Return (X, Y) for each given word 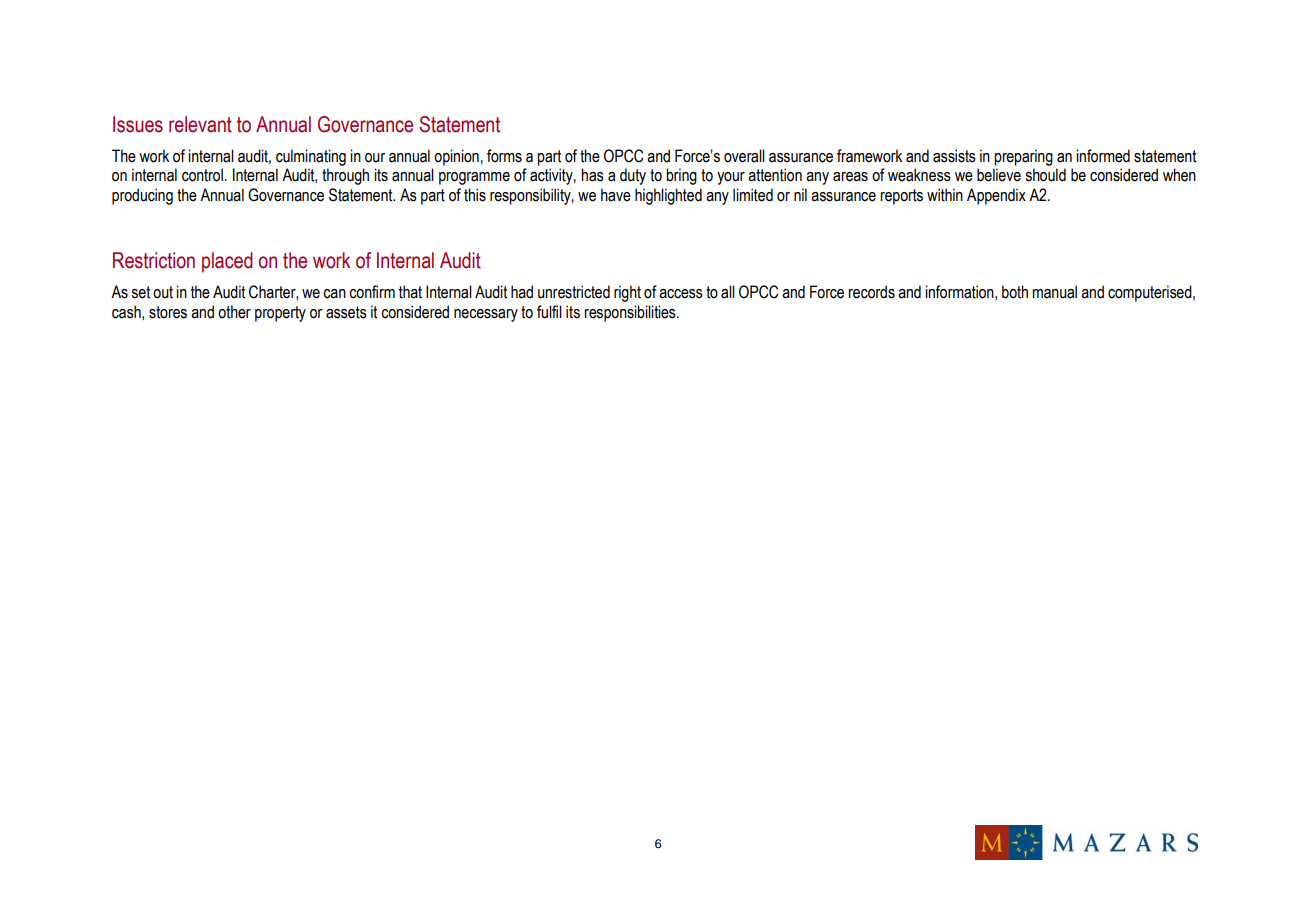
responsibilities (631, 313)
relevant (200, 124)
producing (142, 196)
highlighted (668, 196)
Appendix (996, 196)
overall (744, 156)
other (234, 312)
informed (1103, 156)
